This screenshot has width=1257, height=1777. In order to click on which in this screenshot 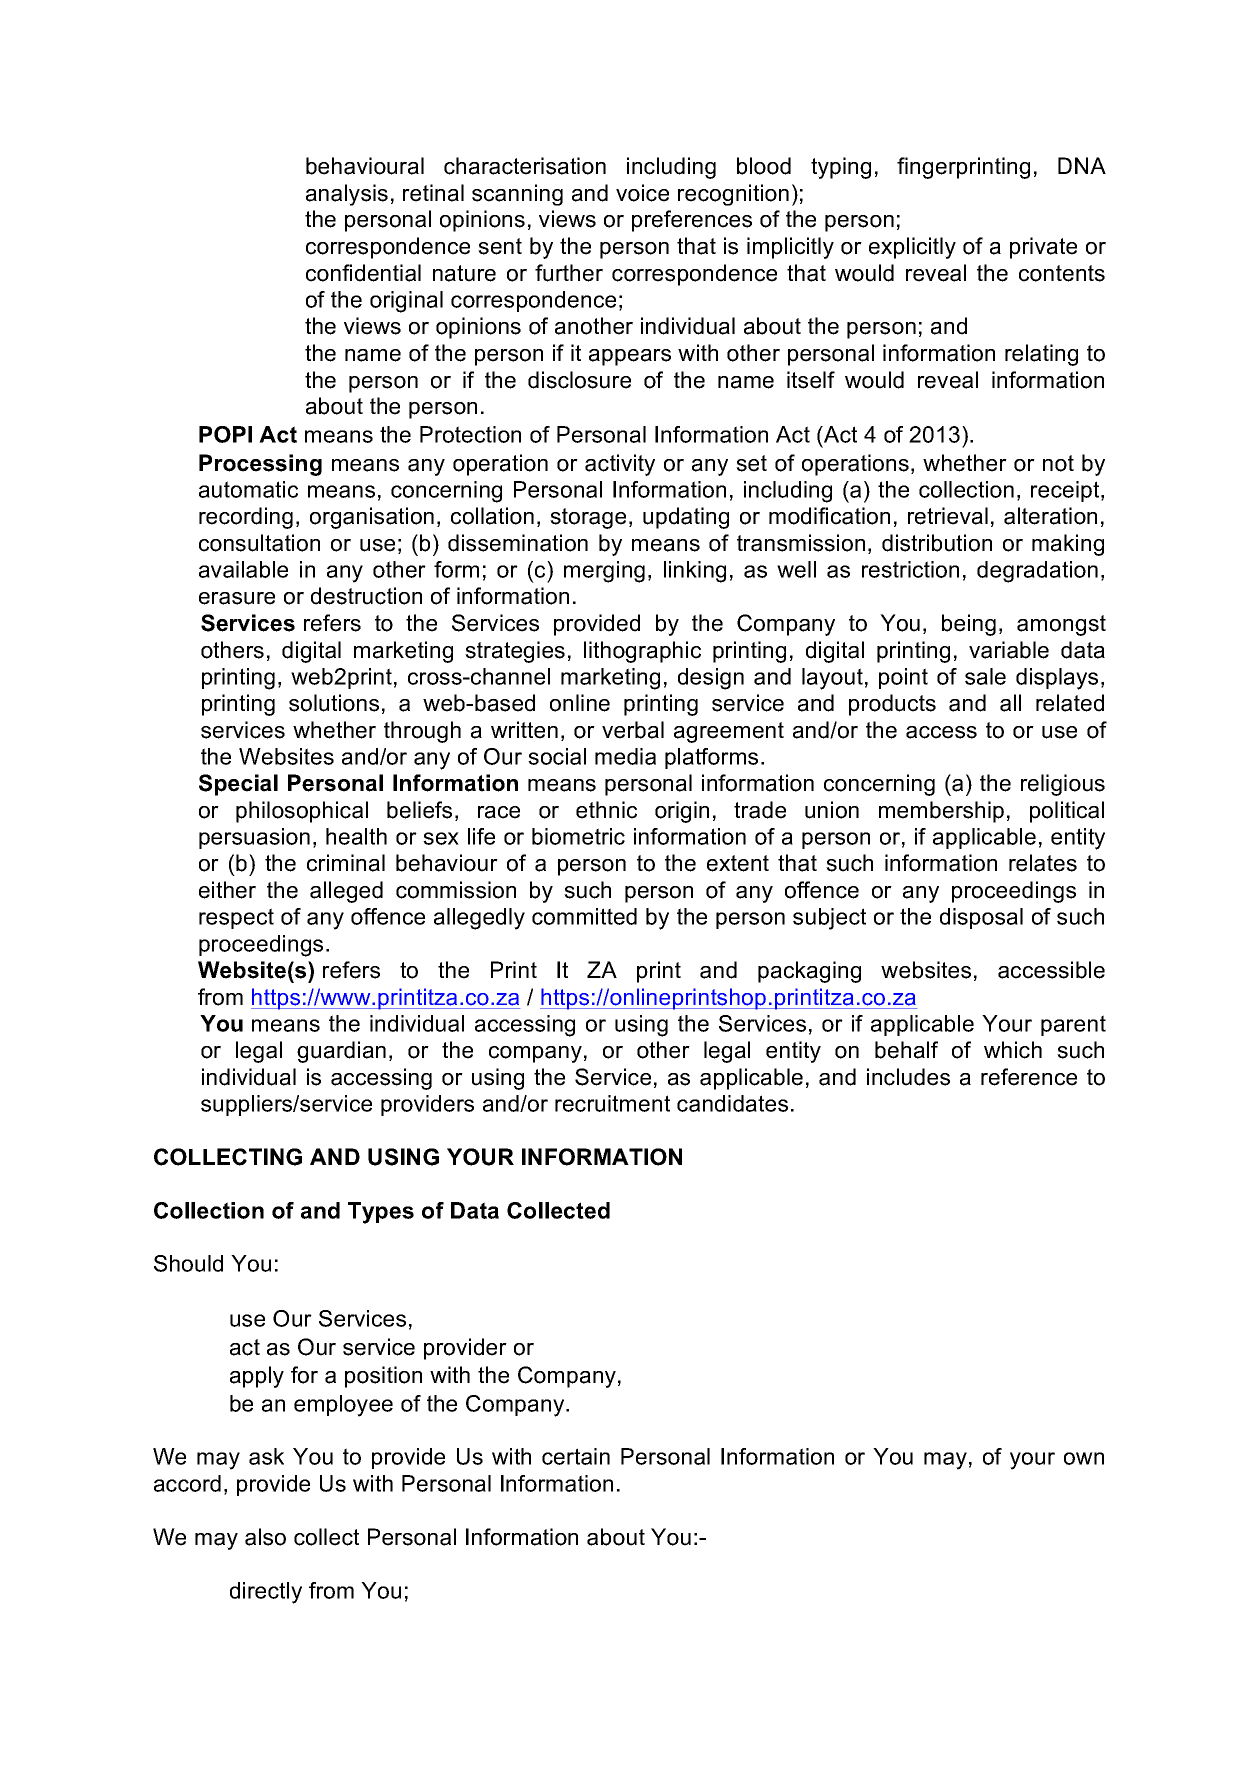, I will do `click(1013, 1050)`.
